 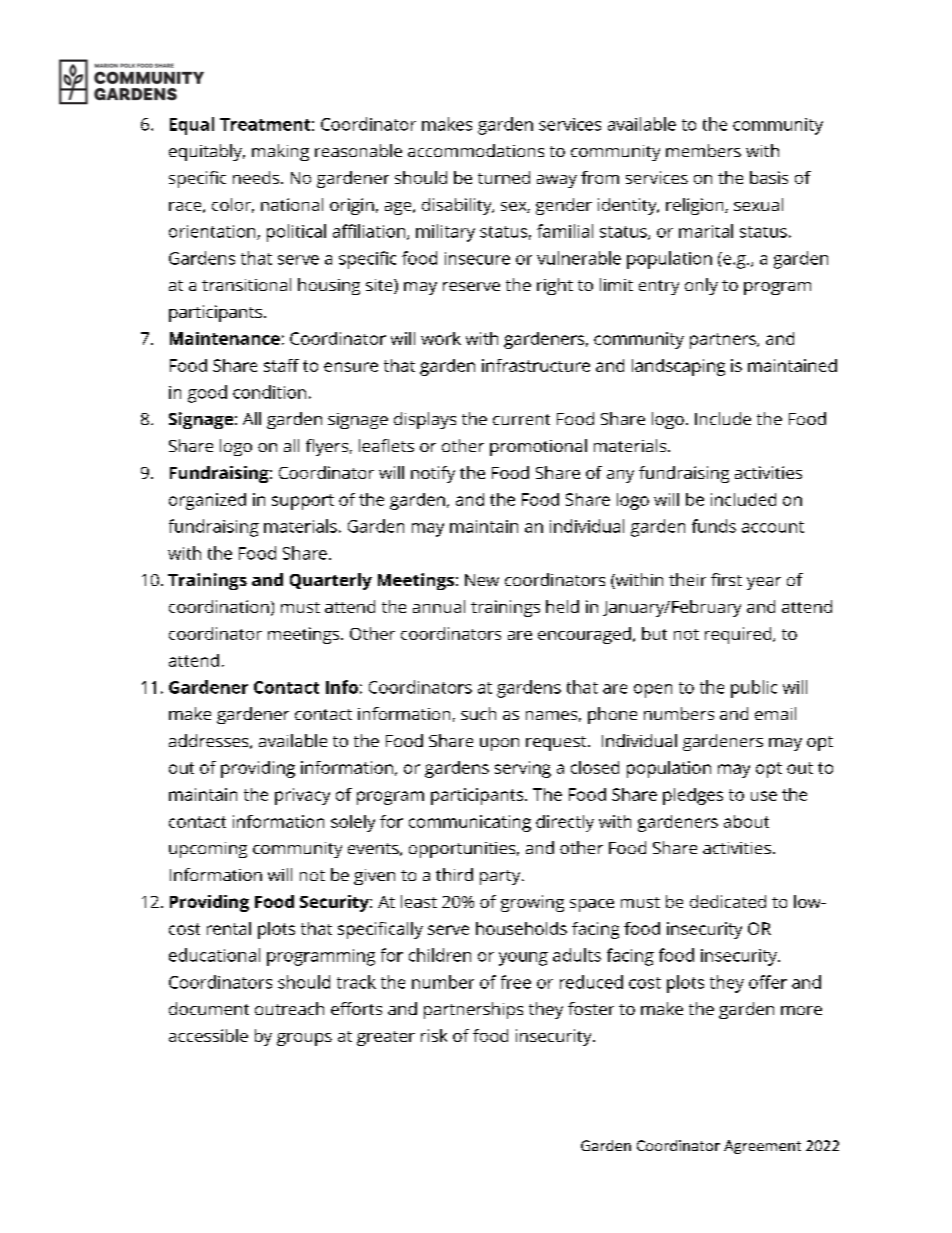 I want to click on groups, so click(x=304, y=1039).
